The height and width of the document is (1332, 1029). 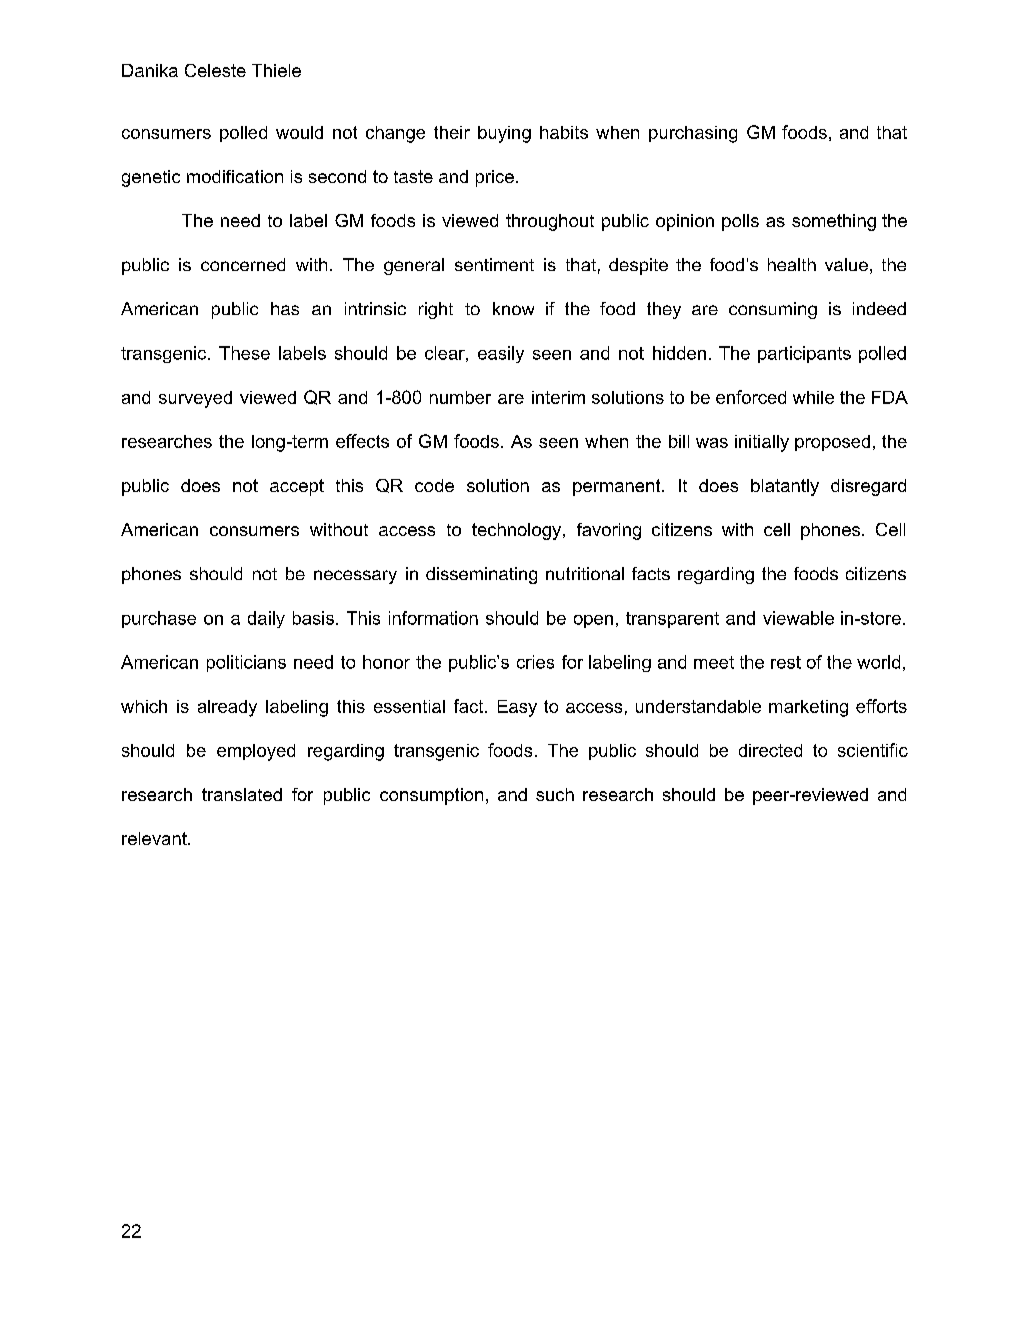 I want to click on viewable, so click(x=798, y=618).
